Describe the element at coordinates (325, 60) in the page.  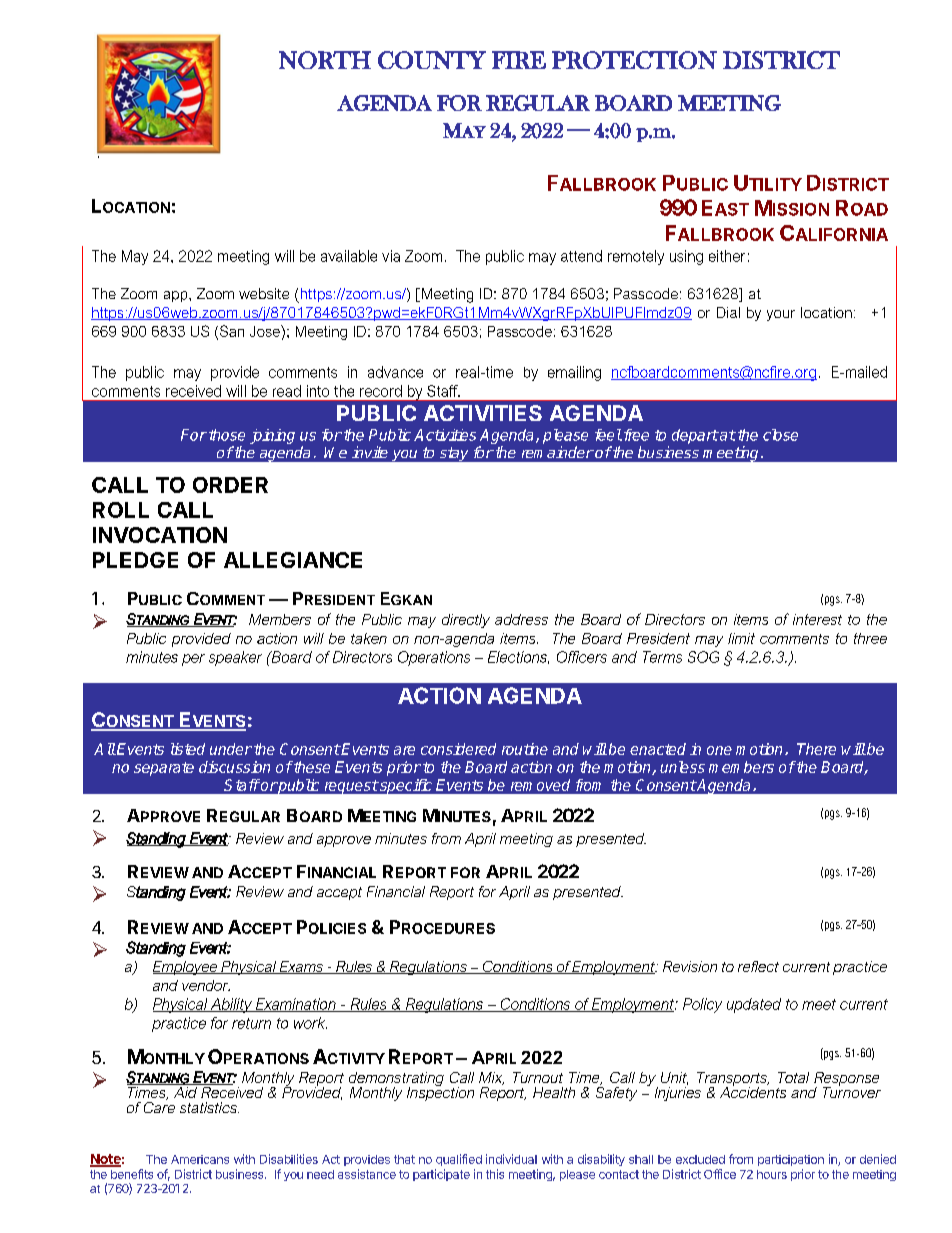
I see `NORTH` at that location.
